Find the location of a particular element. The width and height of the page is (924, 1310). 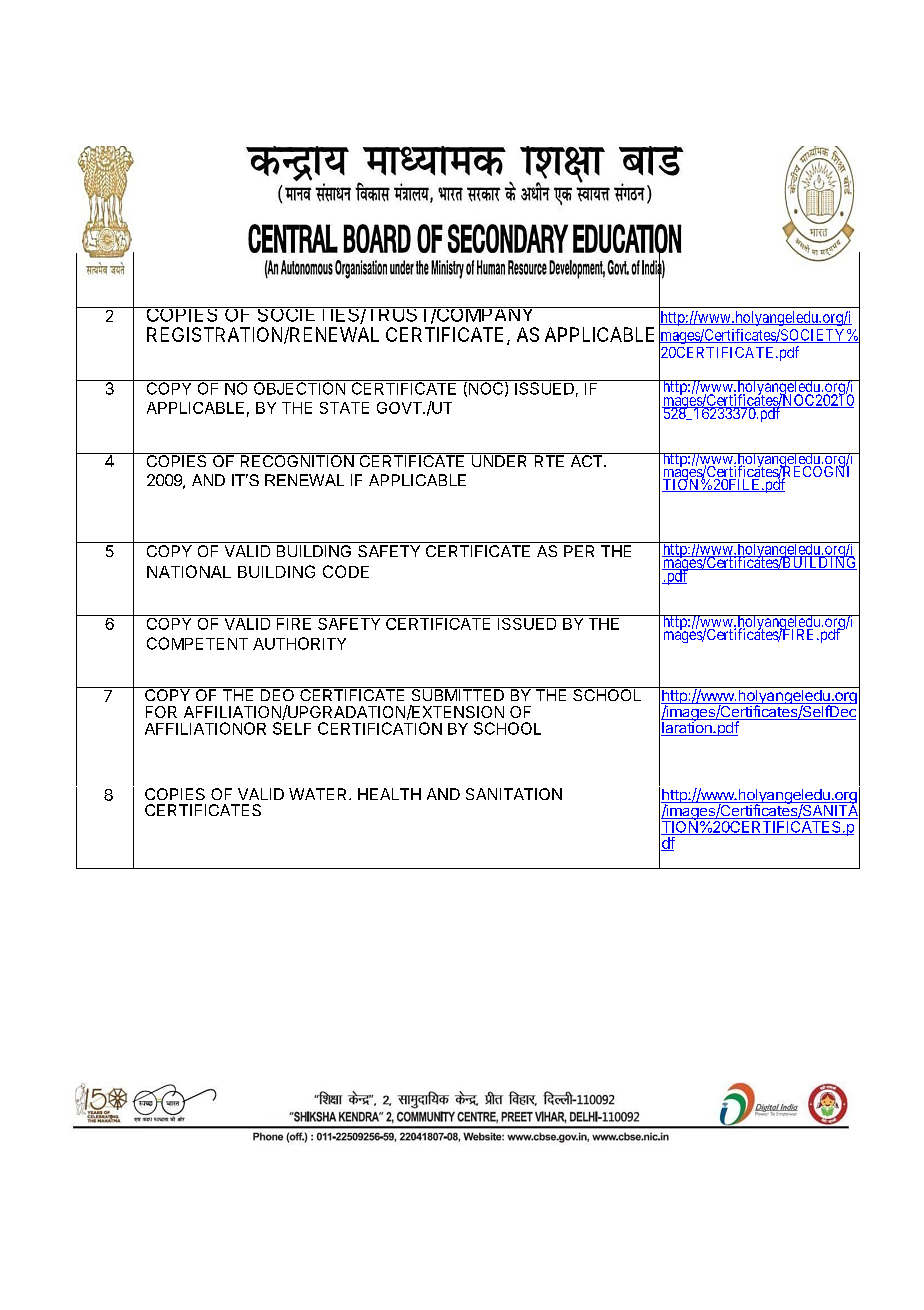

RTE is located at coordinates (549, 460).
